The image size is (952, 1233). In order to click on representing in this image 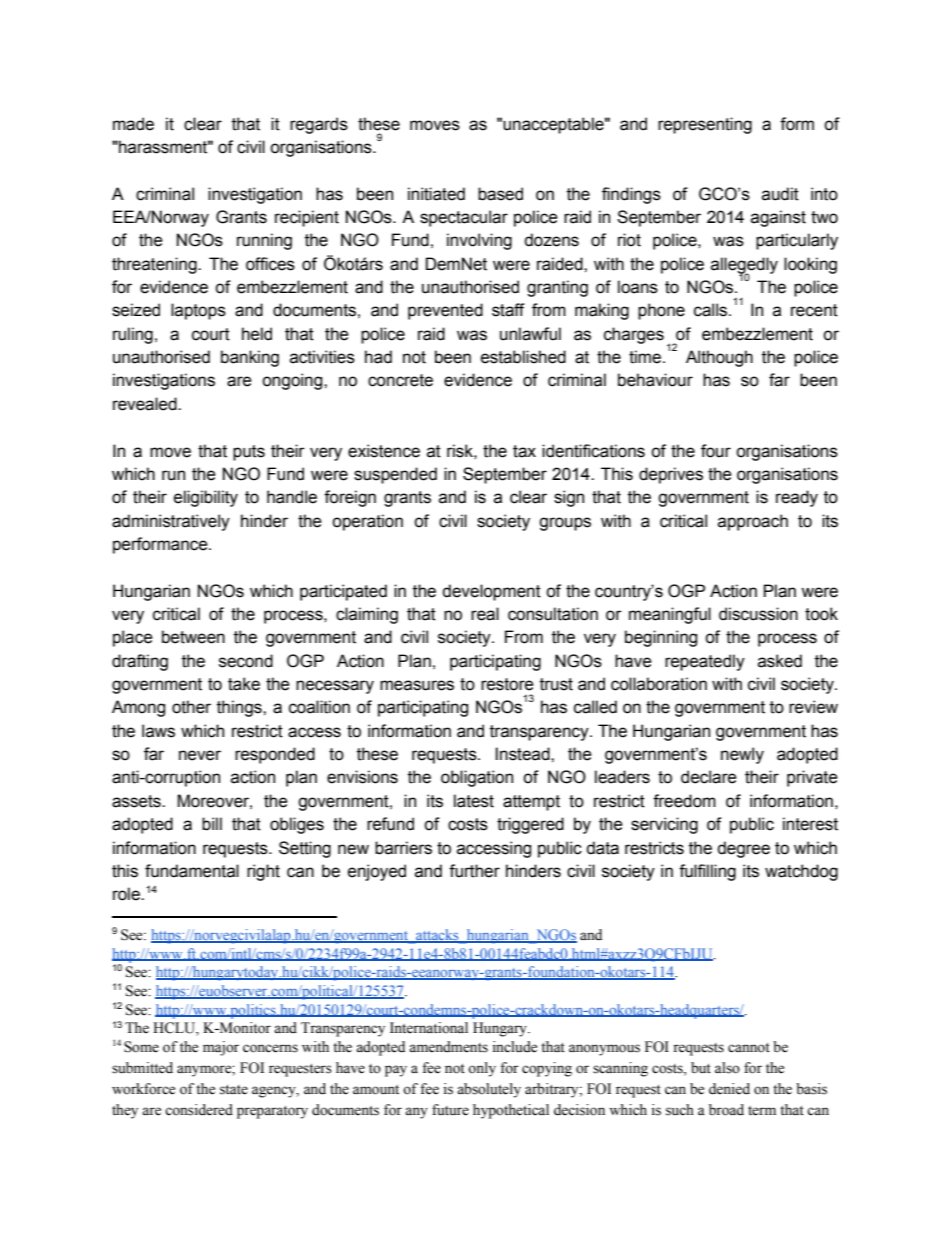, I will do `click(705, 125)`.
